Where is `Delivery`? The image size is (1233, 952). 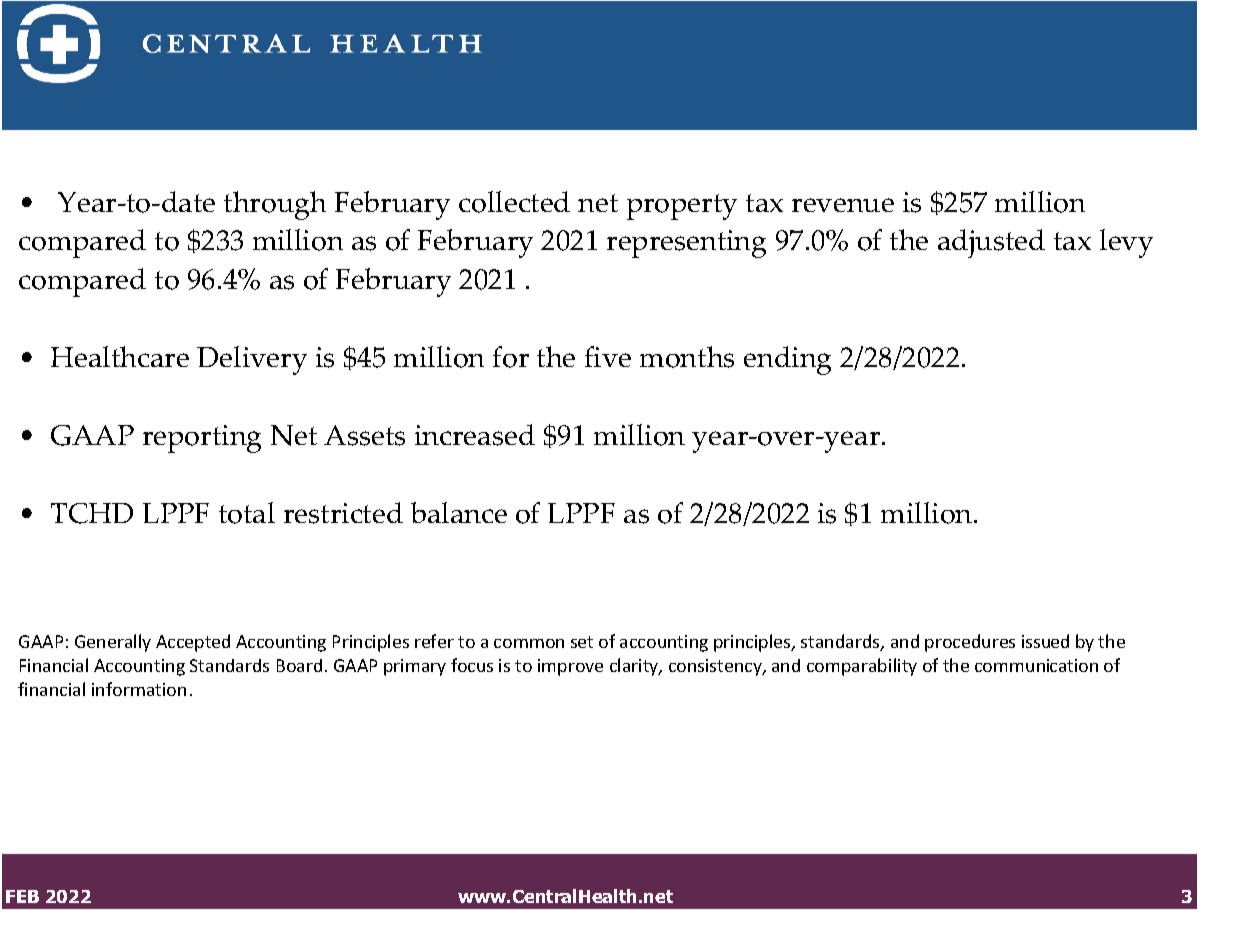
Delivery is located at coordinates (252, 360).
